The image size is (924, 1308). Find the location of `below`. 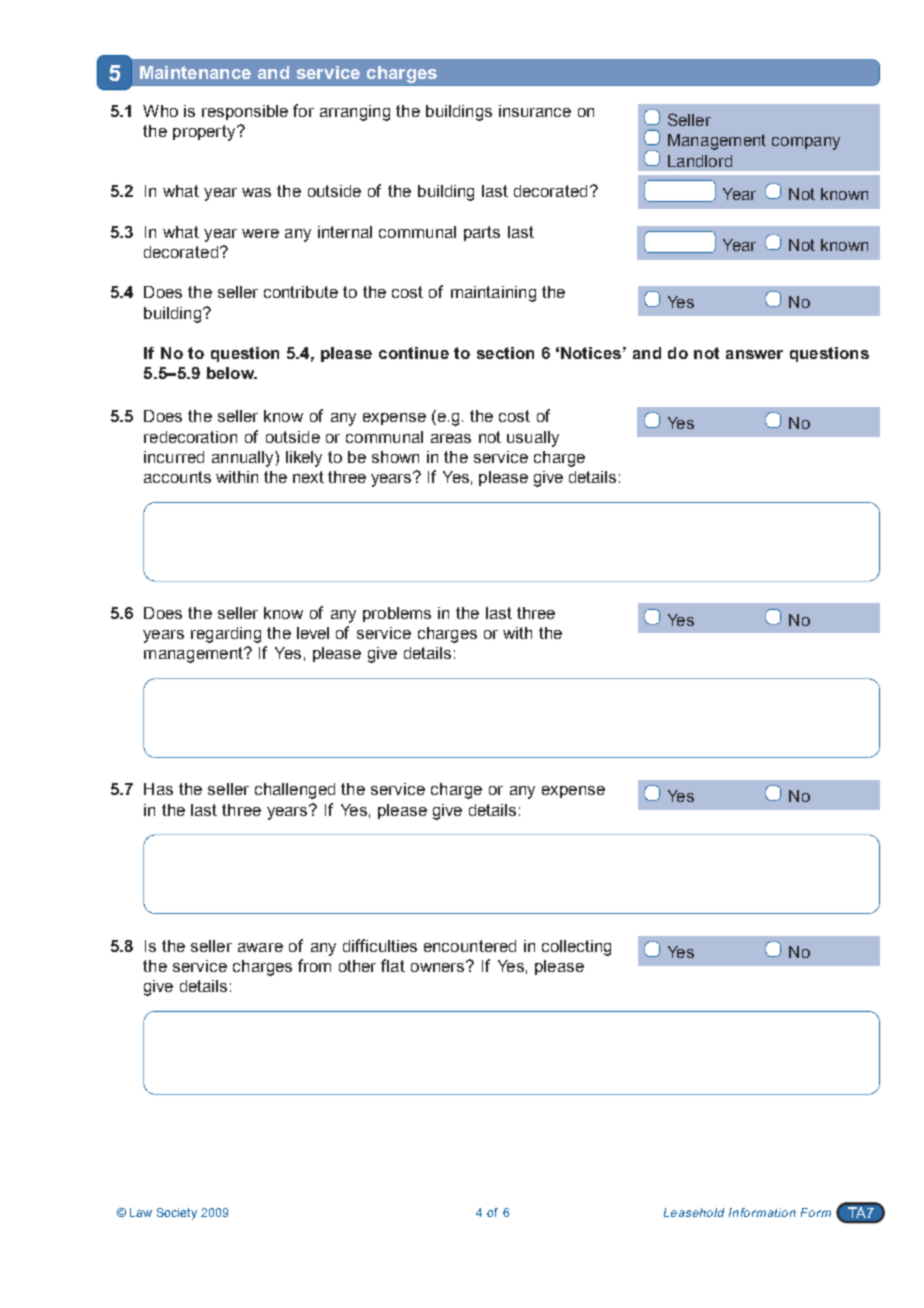

below is located at coordinates (231, 373).
